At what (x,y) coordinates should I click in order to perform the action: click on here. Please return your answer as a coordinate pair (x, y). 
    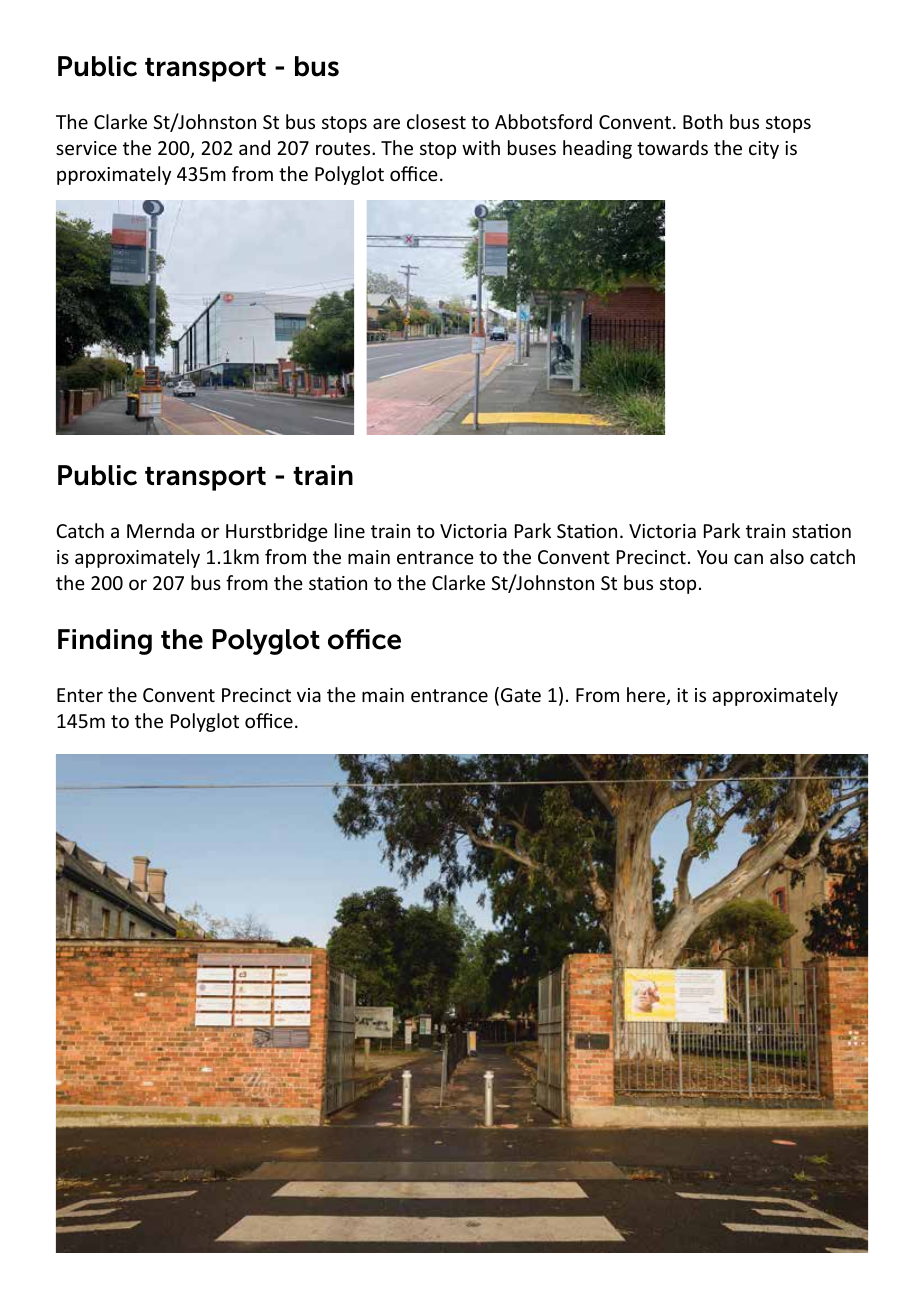
    Looking at the image, I should click on (647, 696).
